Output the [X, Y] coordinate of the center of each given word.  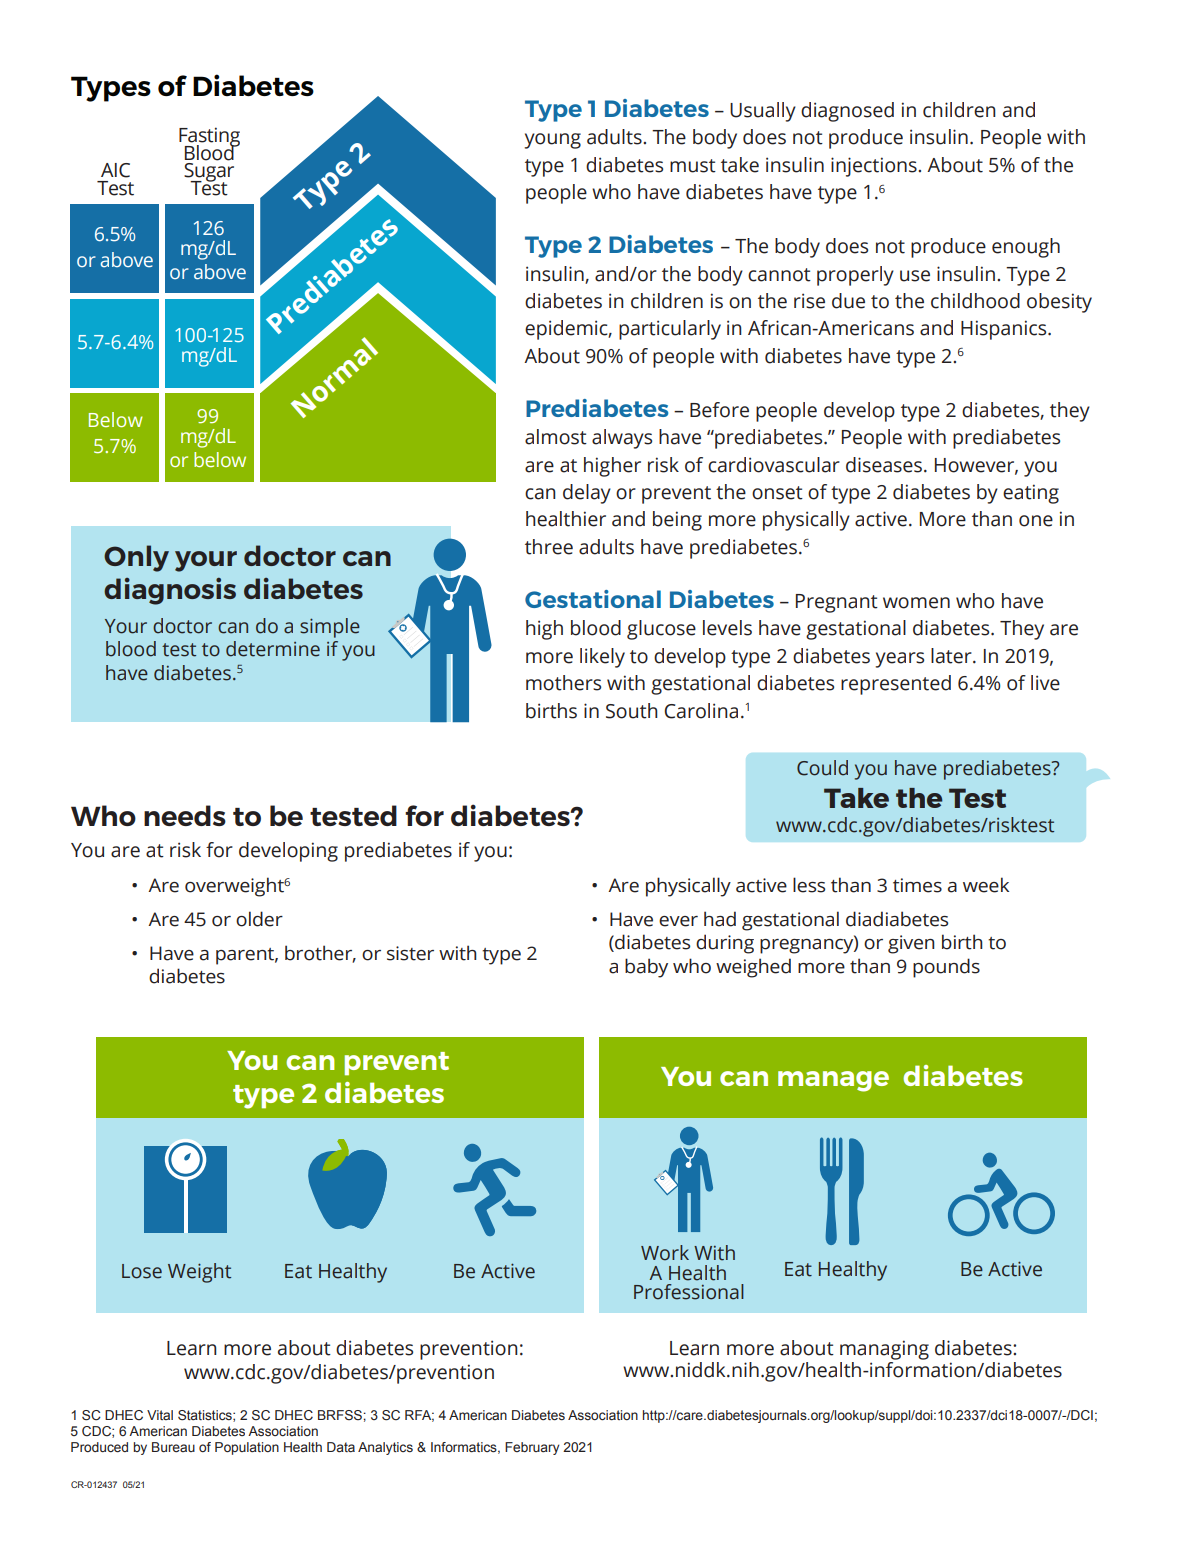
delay [587, 494]
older [259, 919]
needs [185, 815]
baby [646, 968]
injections [875, 167]
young [552, 141]
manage [833, 1081]
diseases [884, 465]
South [632, 711]
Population [247, 1448]
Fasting [209, 138]
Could [822, 768]
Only [136, 558]
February [532, 1448]
